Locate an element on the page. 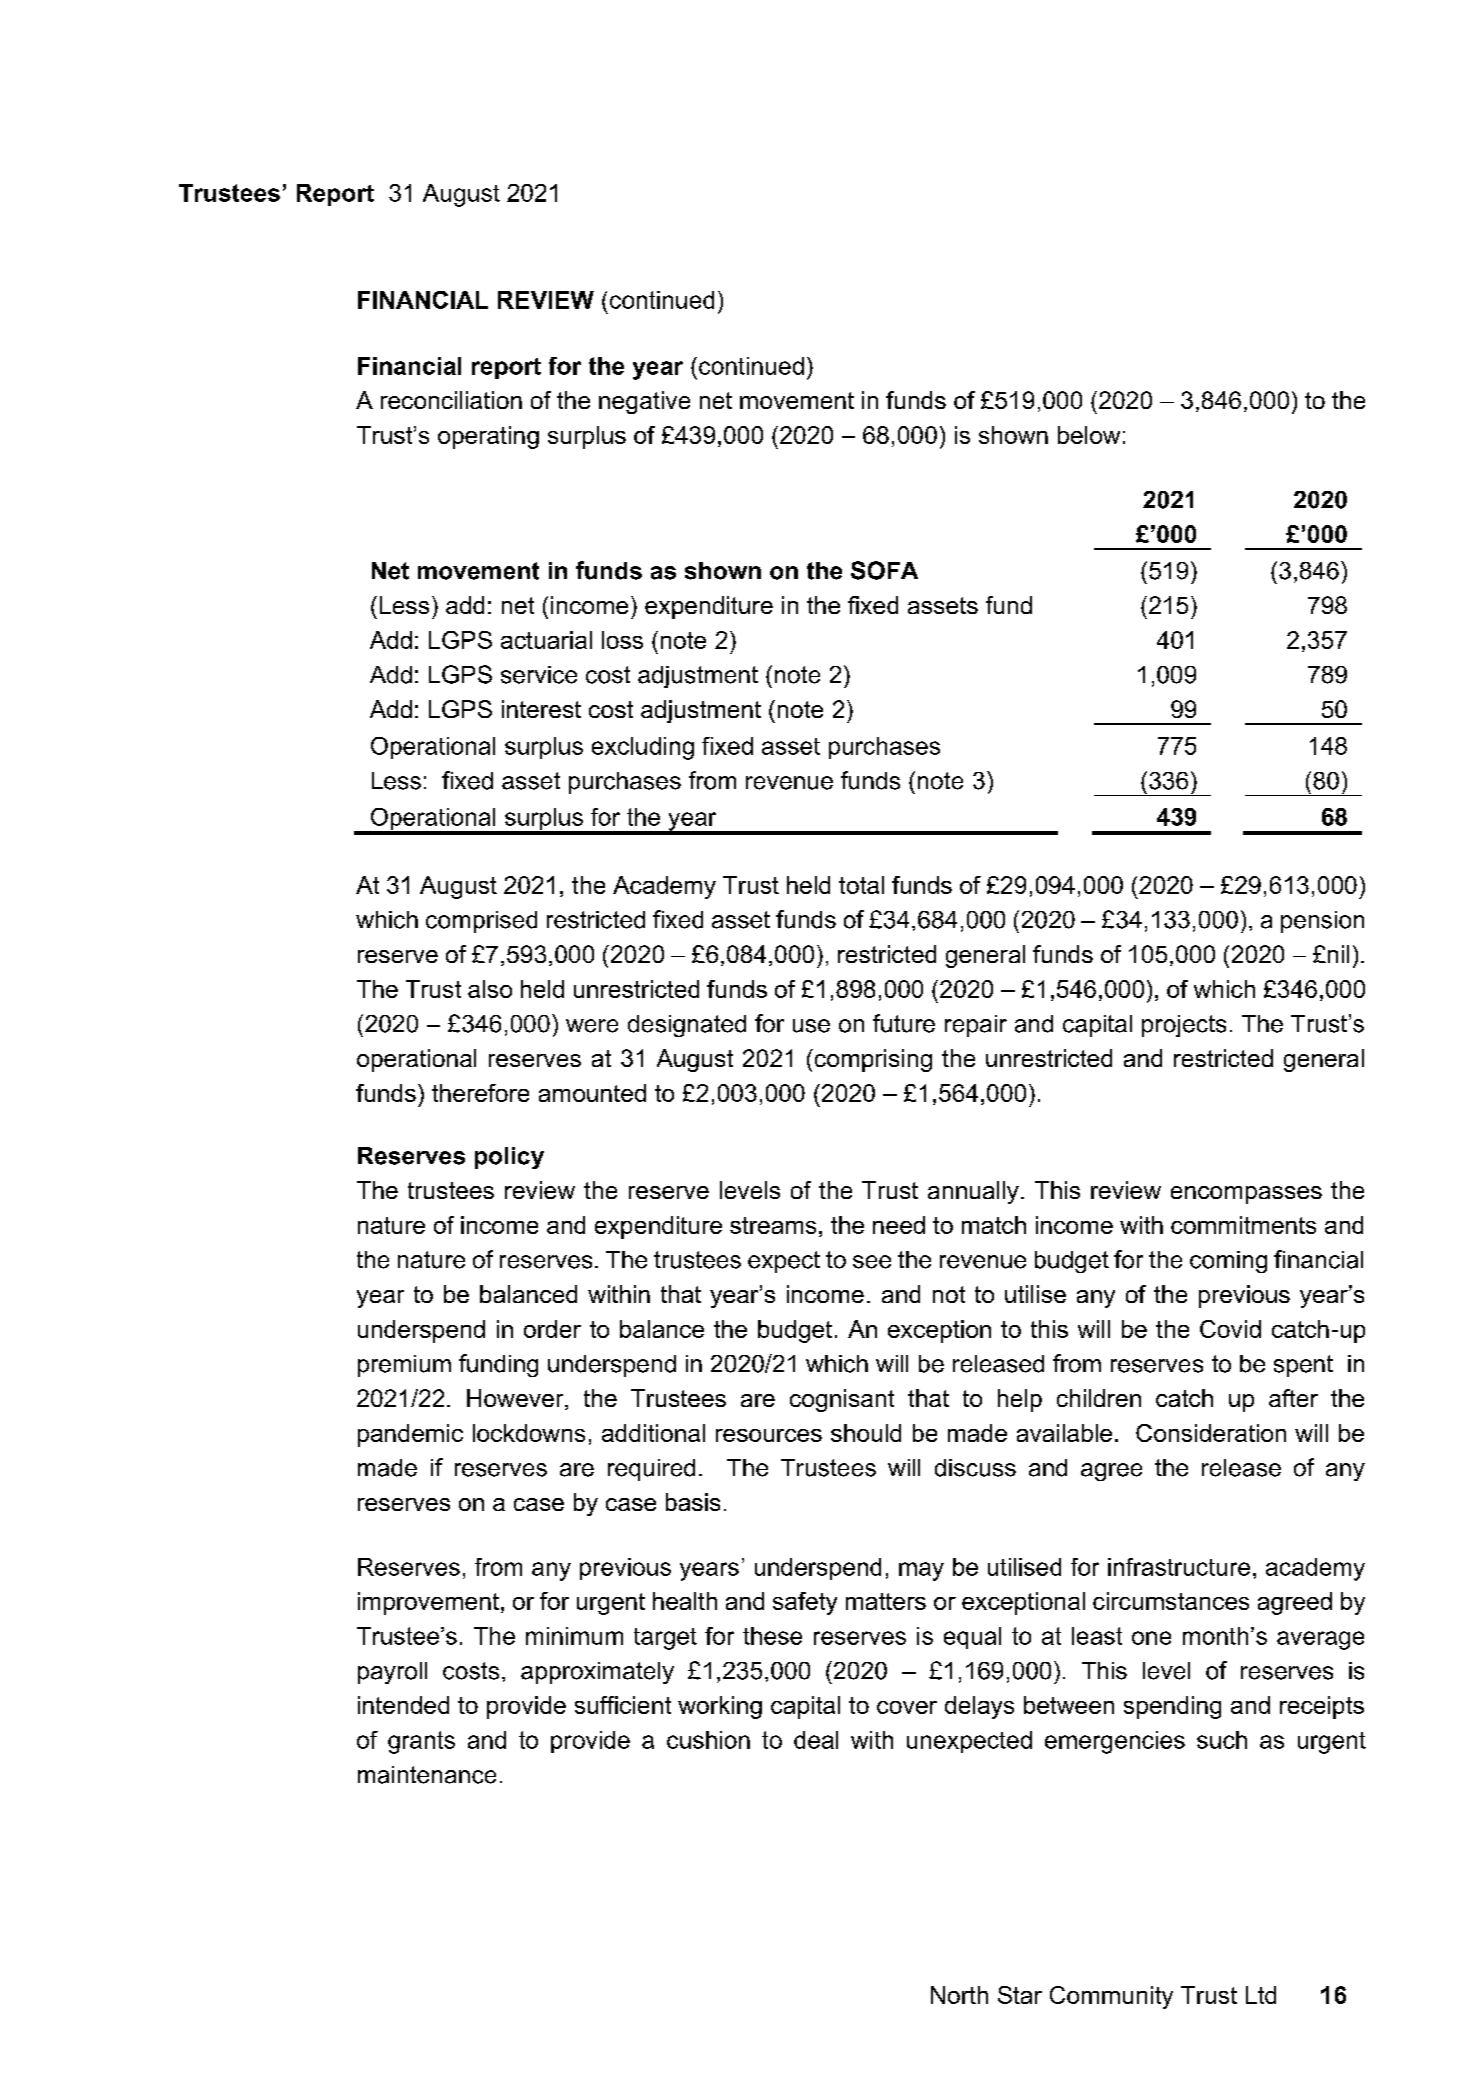 Image resolution: width=1473 pixels, height=2083 pixels. maintenance is located at coordinates (427, 1775).
